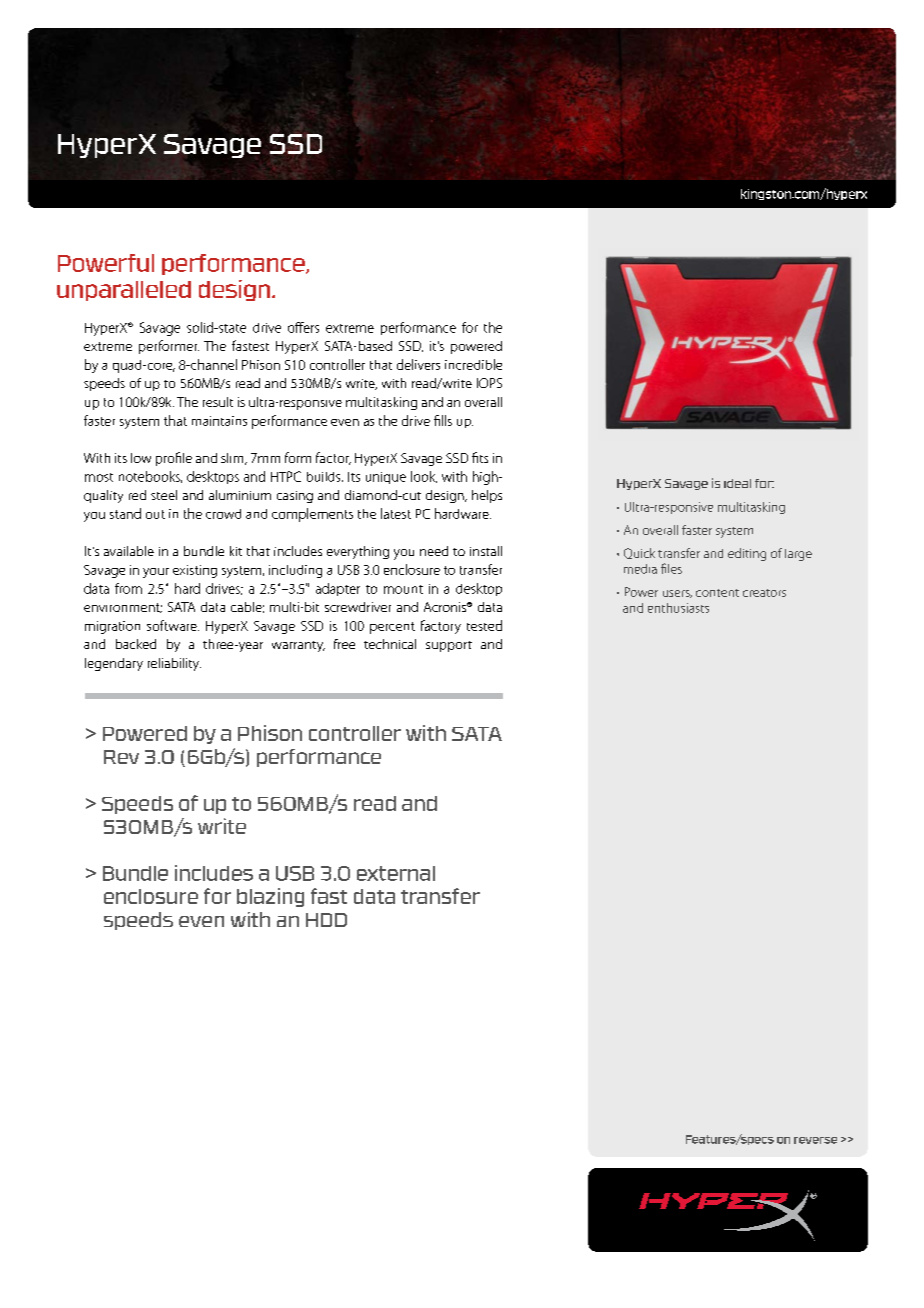 Image resolution: width=924 pixels, height=1308 pixels. I want to click on external, so click(396, 873).
